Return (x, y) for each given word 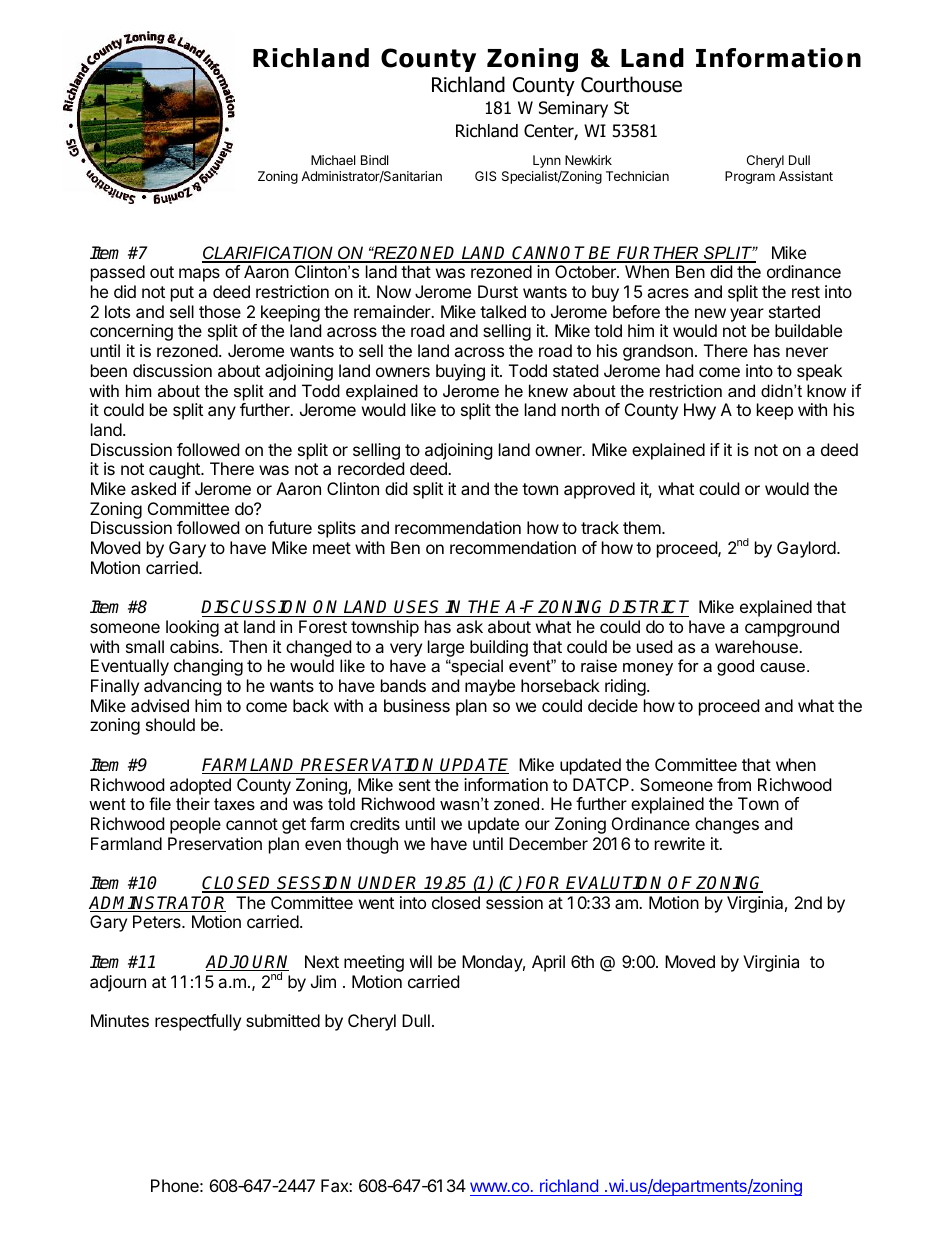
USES (418, 608)
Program (750, 177)
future (290, 527)
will (421, 961)
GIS (485, 176)
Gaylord (807, 549)
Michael (333, 160)
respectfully (198, 1022)
